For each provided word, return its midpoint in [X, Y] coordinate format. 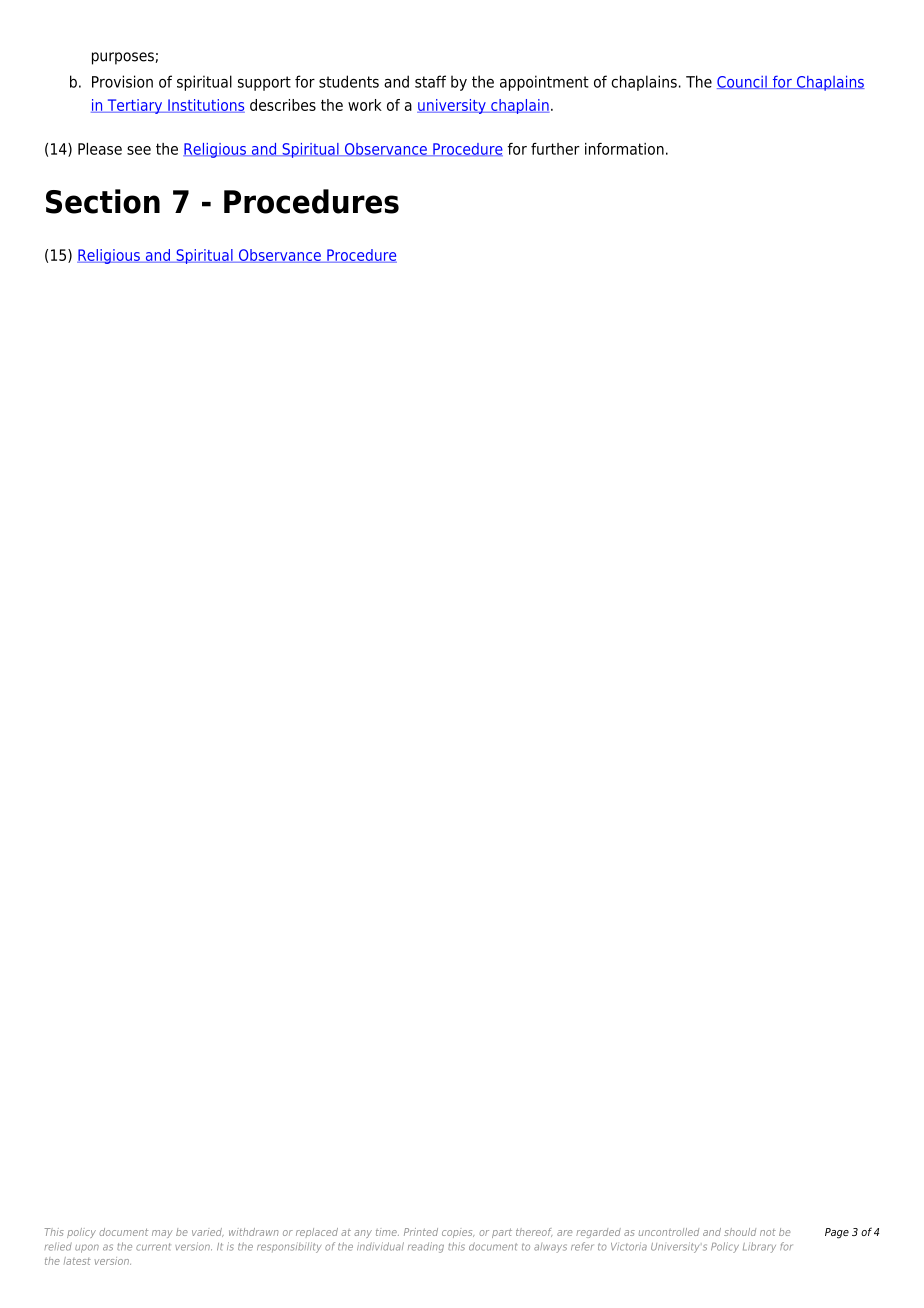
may [162, 1234]
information [624, 149]
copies [458, 1234]
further [555, 149]
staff [430, 81]
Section [103, 201]
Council [743, 82]
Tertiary [135, 106]
